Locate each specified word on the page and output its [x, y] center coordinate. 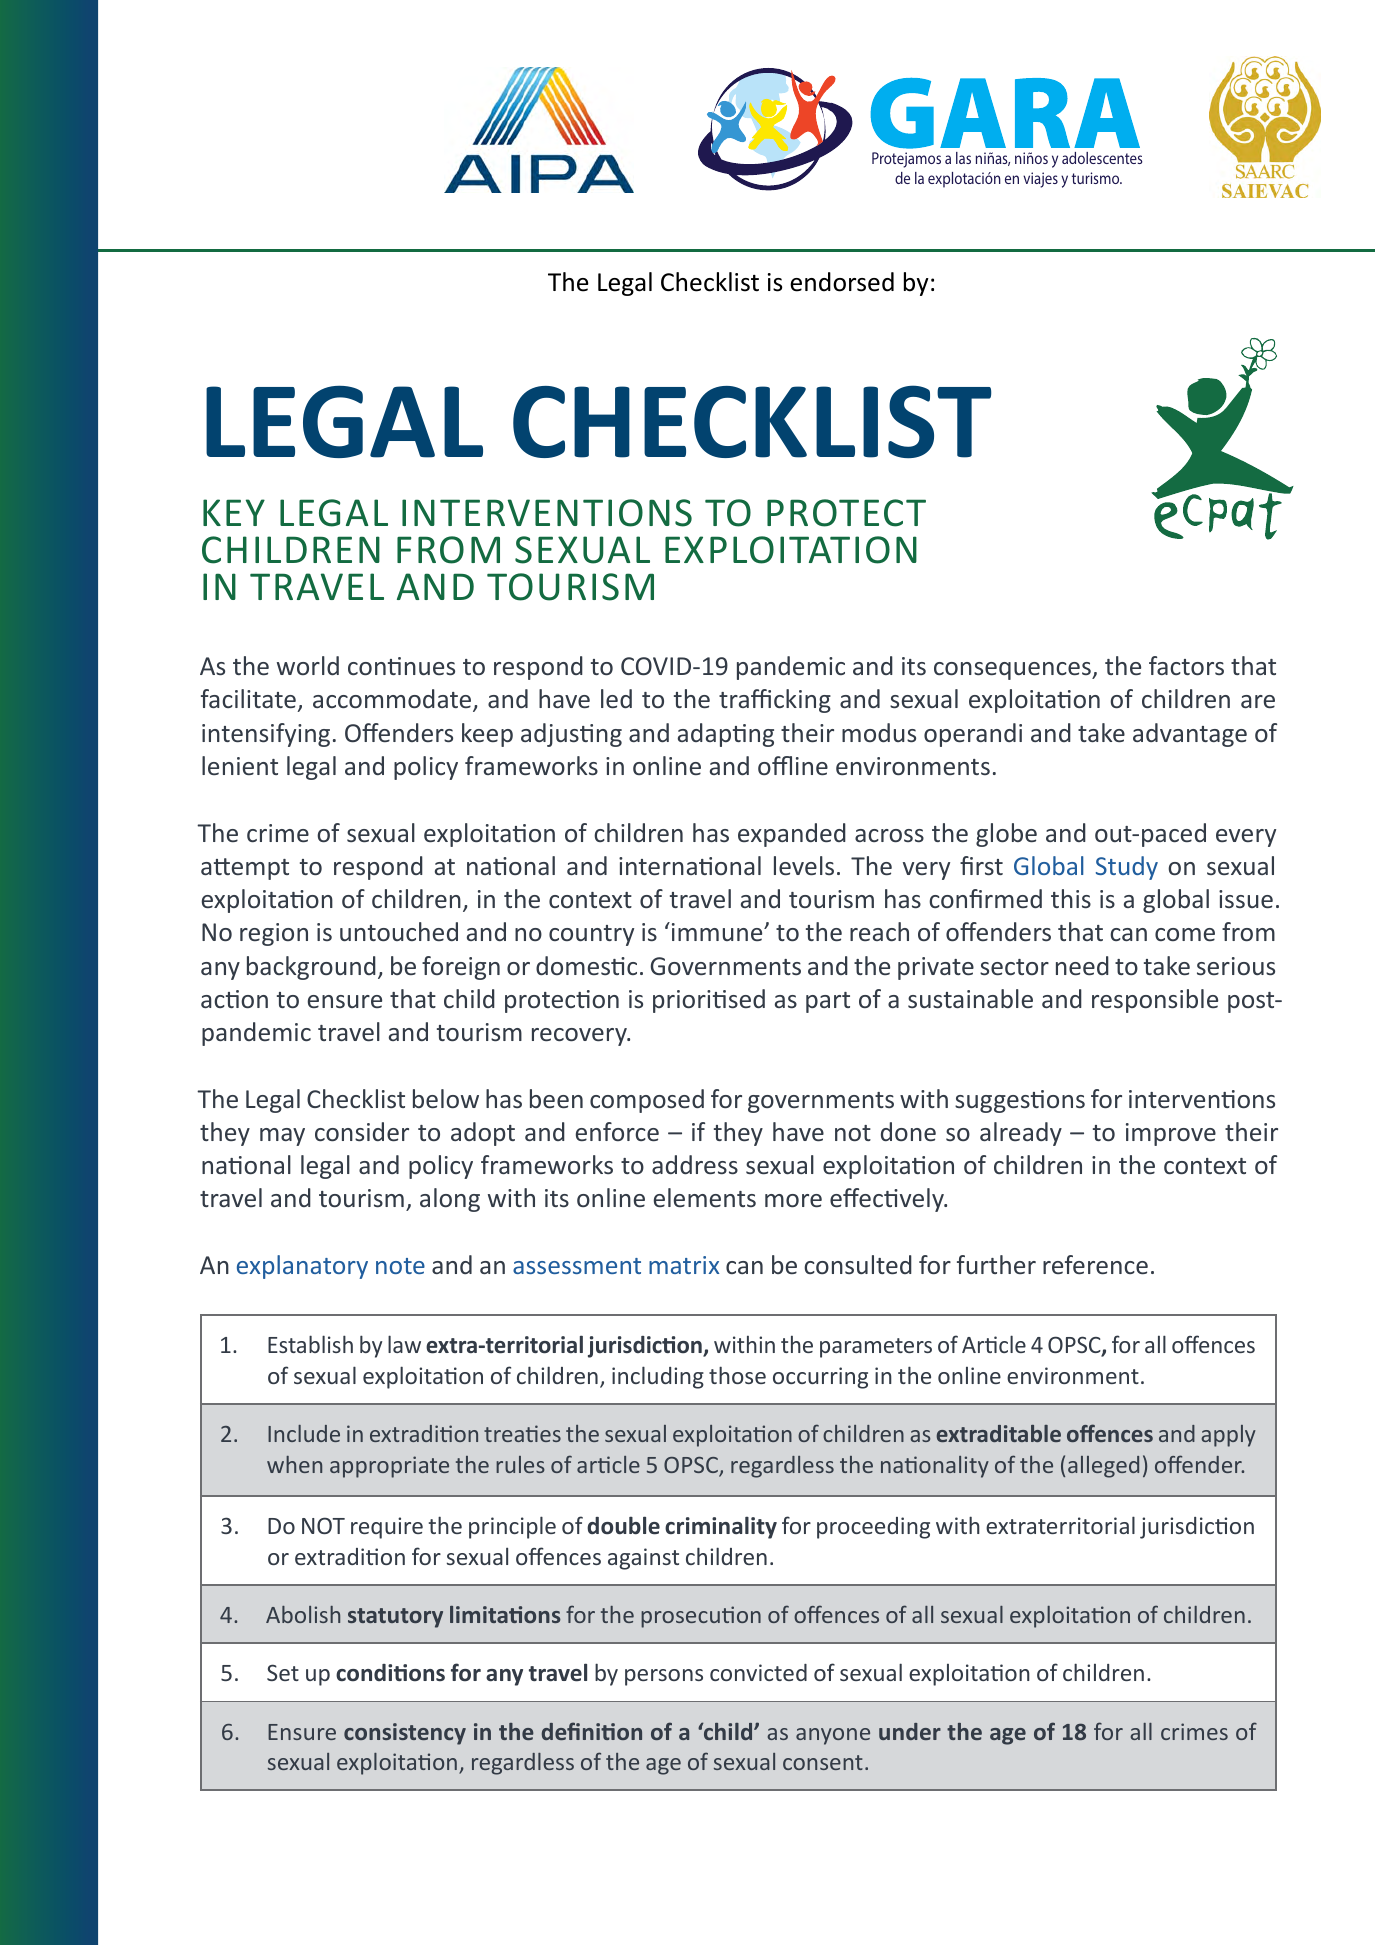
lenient [240, 765]
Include [304, 1433]
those [737, 1375]
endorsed [842, 282]
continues [401, 666]
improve [1171, 1134]
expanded [792, 835]
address [695, 1164]
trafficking [775, 701]
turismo [1097, 178]
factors [1186, 665]
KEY [234, 512]
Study [1127, 868]
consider [362, 1131]
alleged [1103, 1467]
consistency [405, 1734]
